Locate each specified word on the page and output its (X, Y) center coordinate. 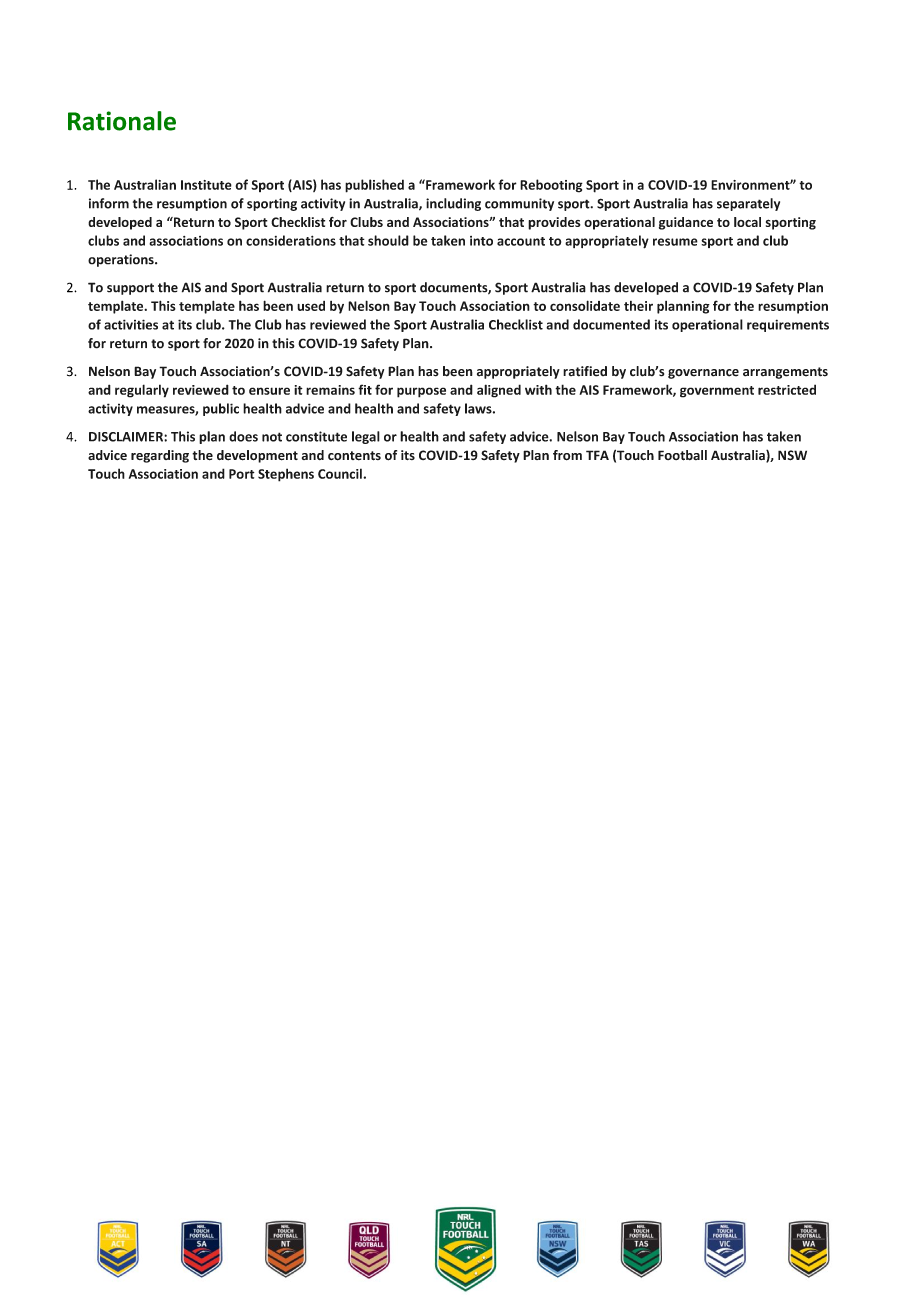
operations (122, 260)
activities (131, 324)
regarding (160, 456)
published (374, 186)
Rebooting (551, 186)
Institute (206, 185)
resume (675, 242)
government (717, 392)
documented (611, 324)
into (481, 241)
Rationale (122, 121)
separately (748, 204)
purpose (421, 392)
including (453, 204)
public (221, 409)
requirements (788, 325)
